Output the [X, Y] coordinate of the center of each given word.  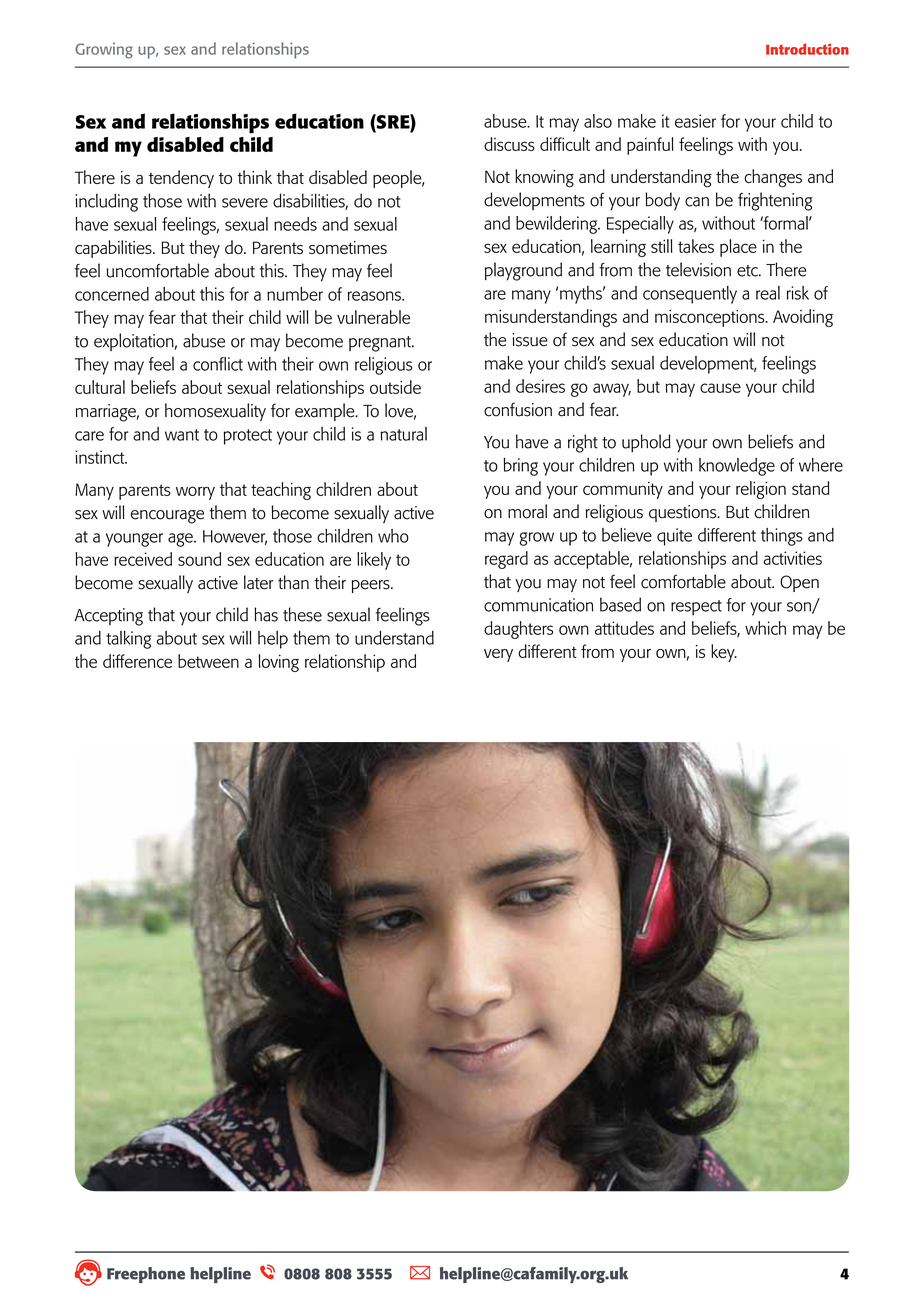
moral [527, 511]
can [697, 202]
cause [720, 388]
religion [761, 490]
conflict [218, 364]
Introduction [807, 49]
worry [195, 493]
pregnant [381, 344]
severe [245, 203]
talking [128, 640]
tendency [181, 179]
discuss [509, 144]
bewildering [558, 225]
